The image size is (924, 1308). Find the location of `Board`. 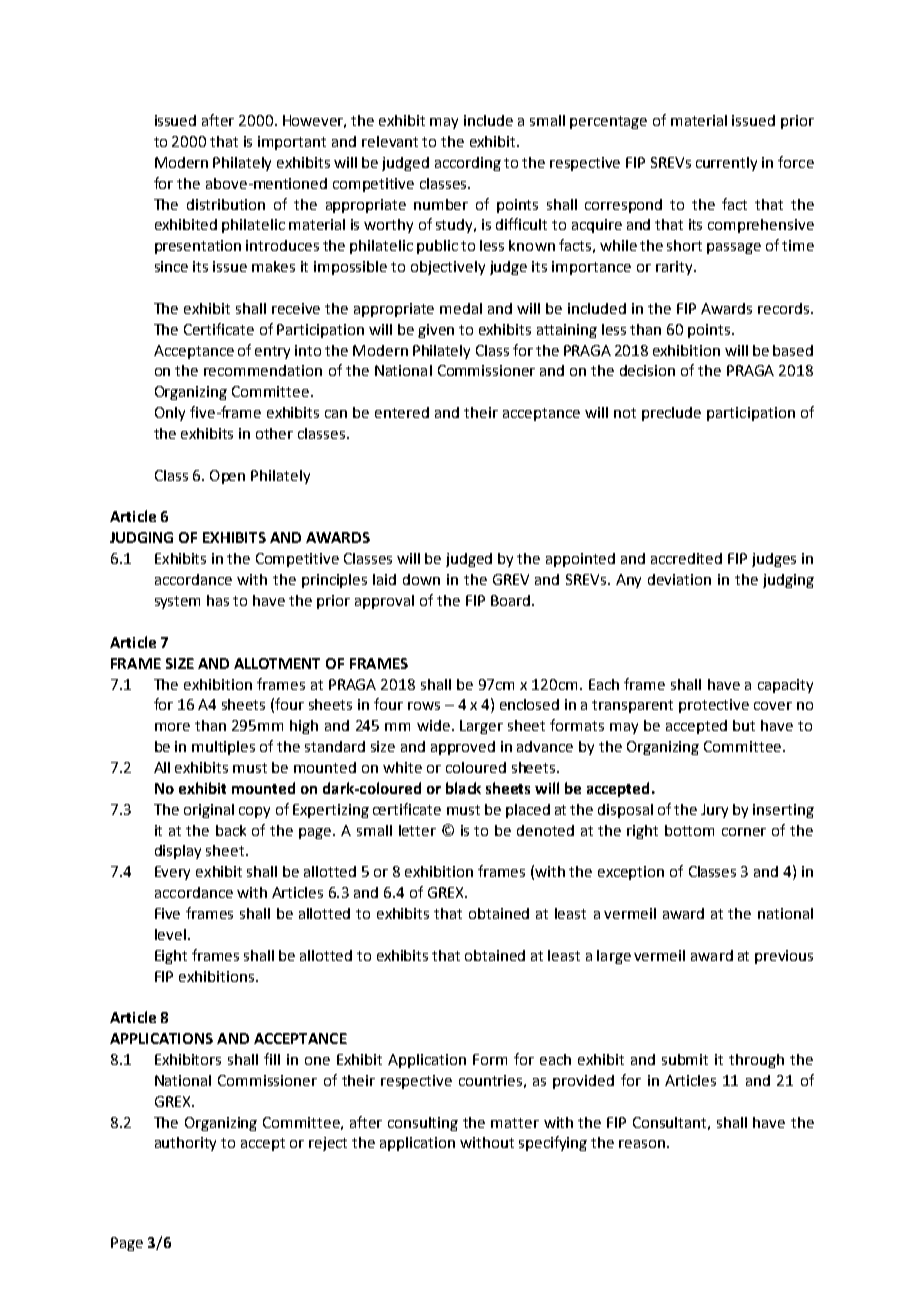

Board is located at coordinates (510, 600).
